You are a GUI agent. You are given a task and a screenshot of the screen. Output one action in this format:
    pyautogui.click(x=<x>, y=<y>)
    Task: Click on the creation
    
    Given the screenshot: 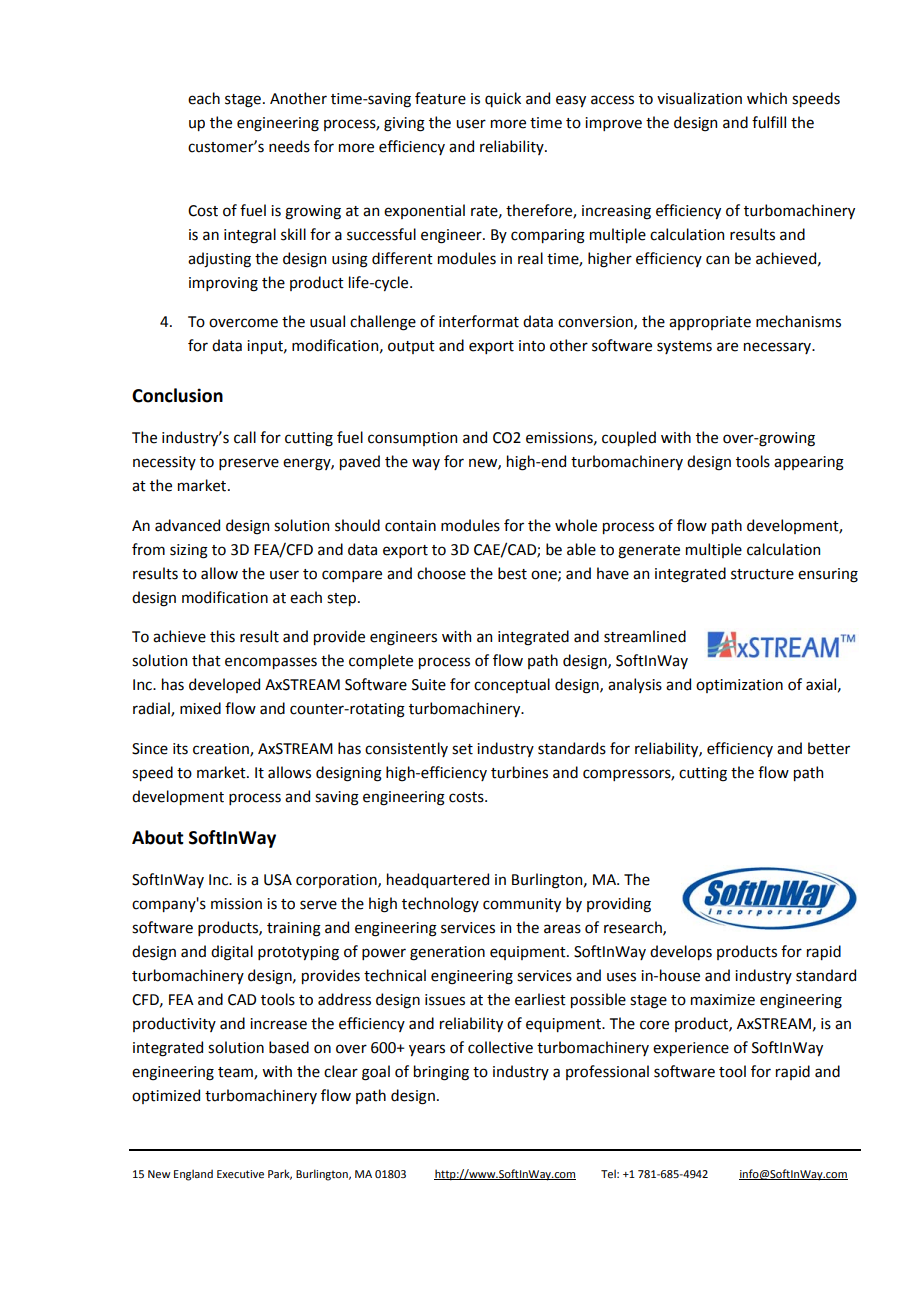 What is the action you would take?
    pyautogui.click(x=222, y=749)
